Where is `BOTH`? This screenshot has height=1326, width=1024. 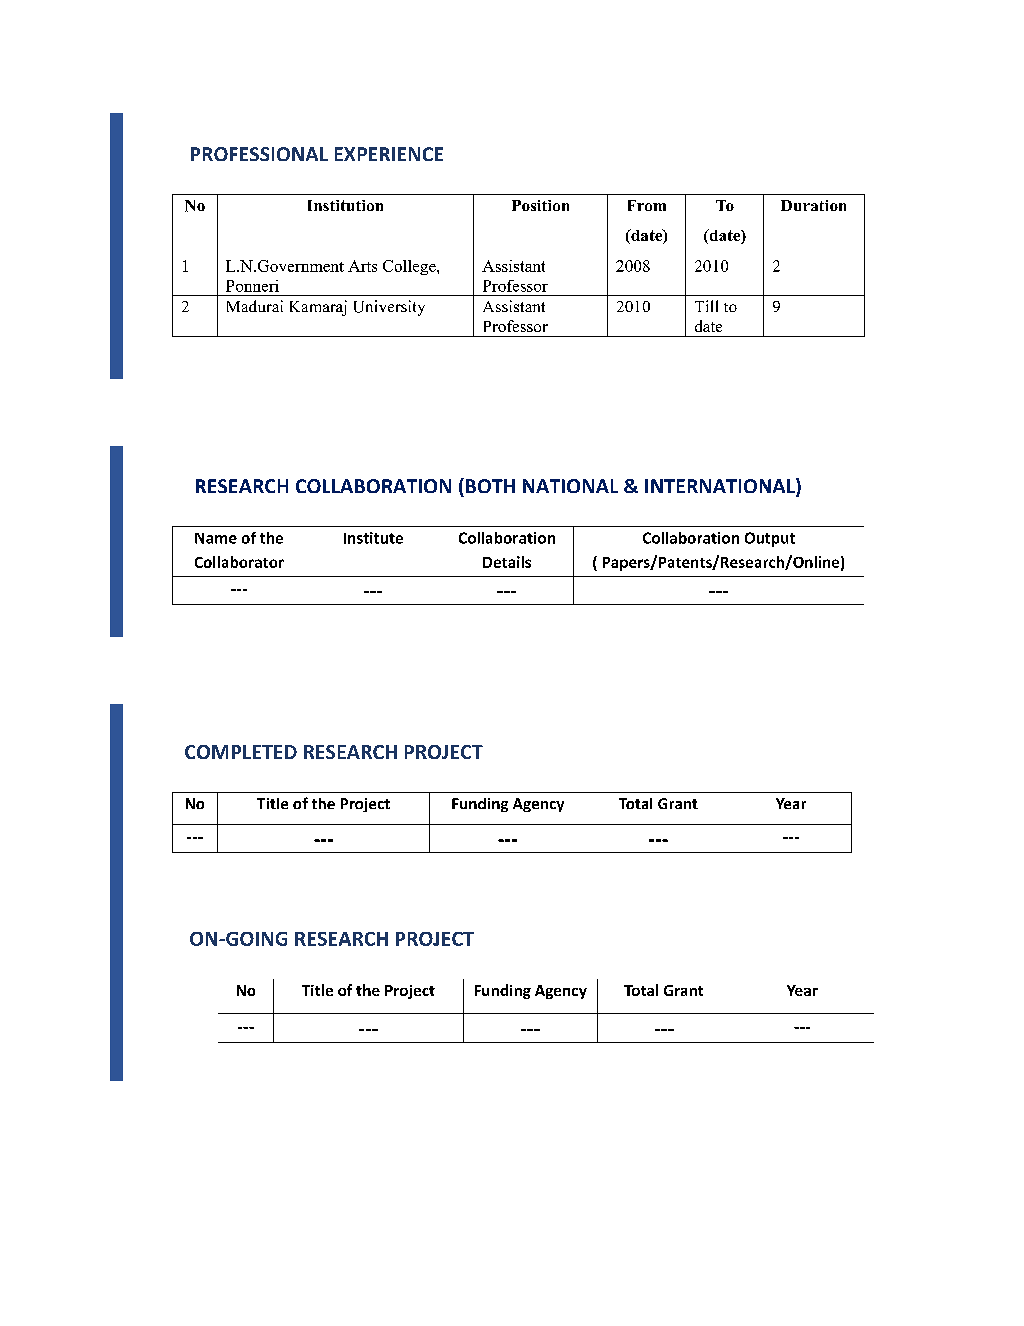 BOTH is located at coordinates (490, 486).
